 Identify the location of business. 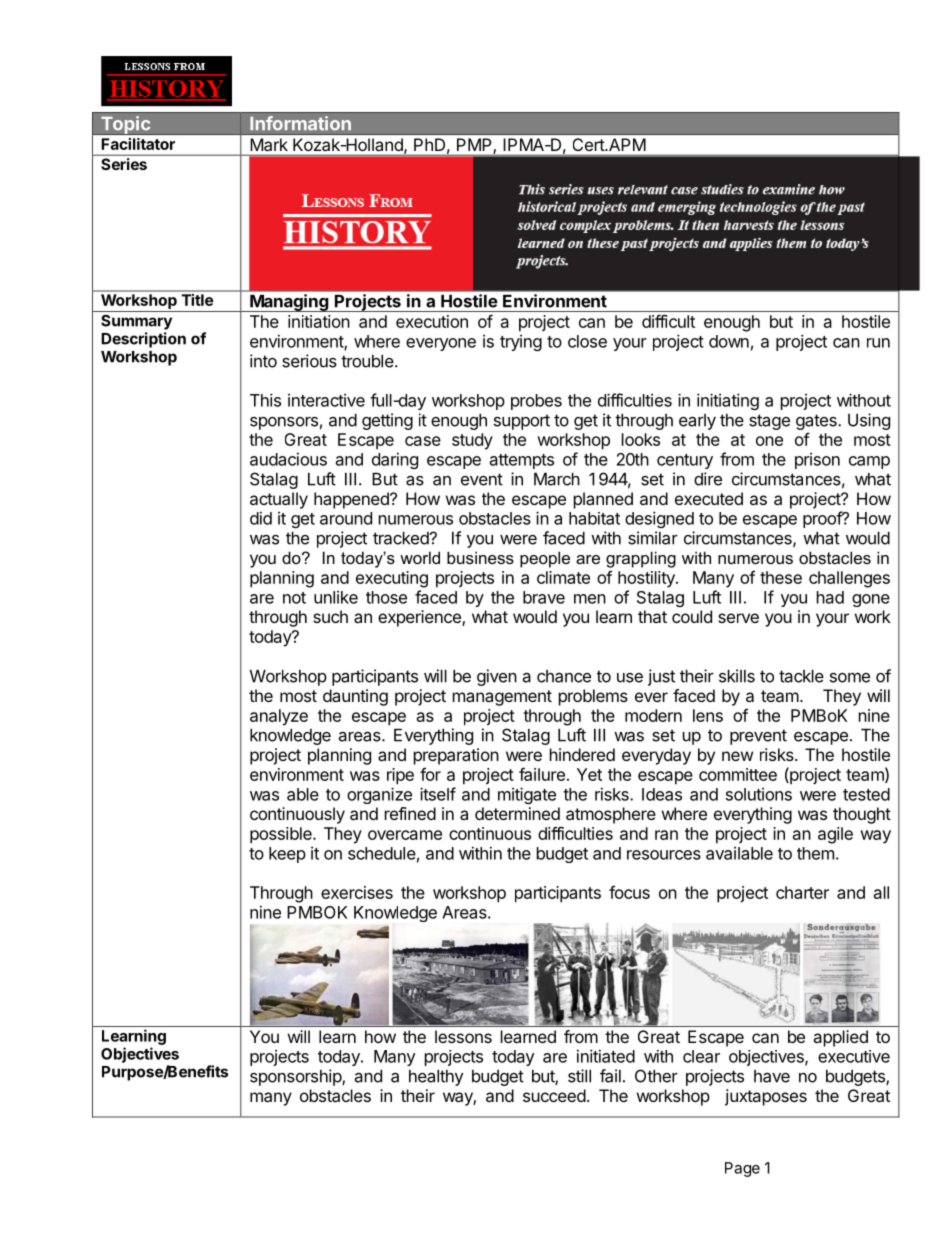
(480, 557).
